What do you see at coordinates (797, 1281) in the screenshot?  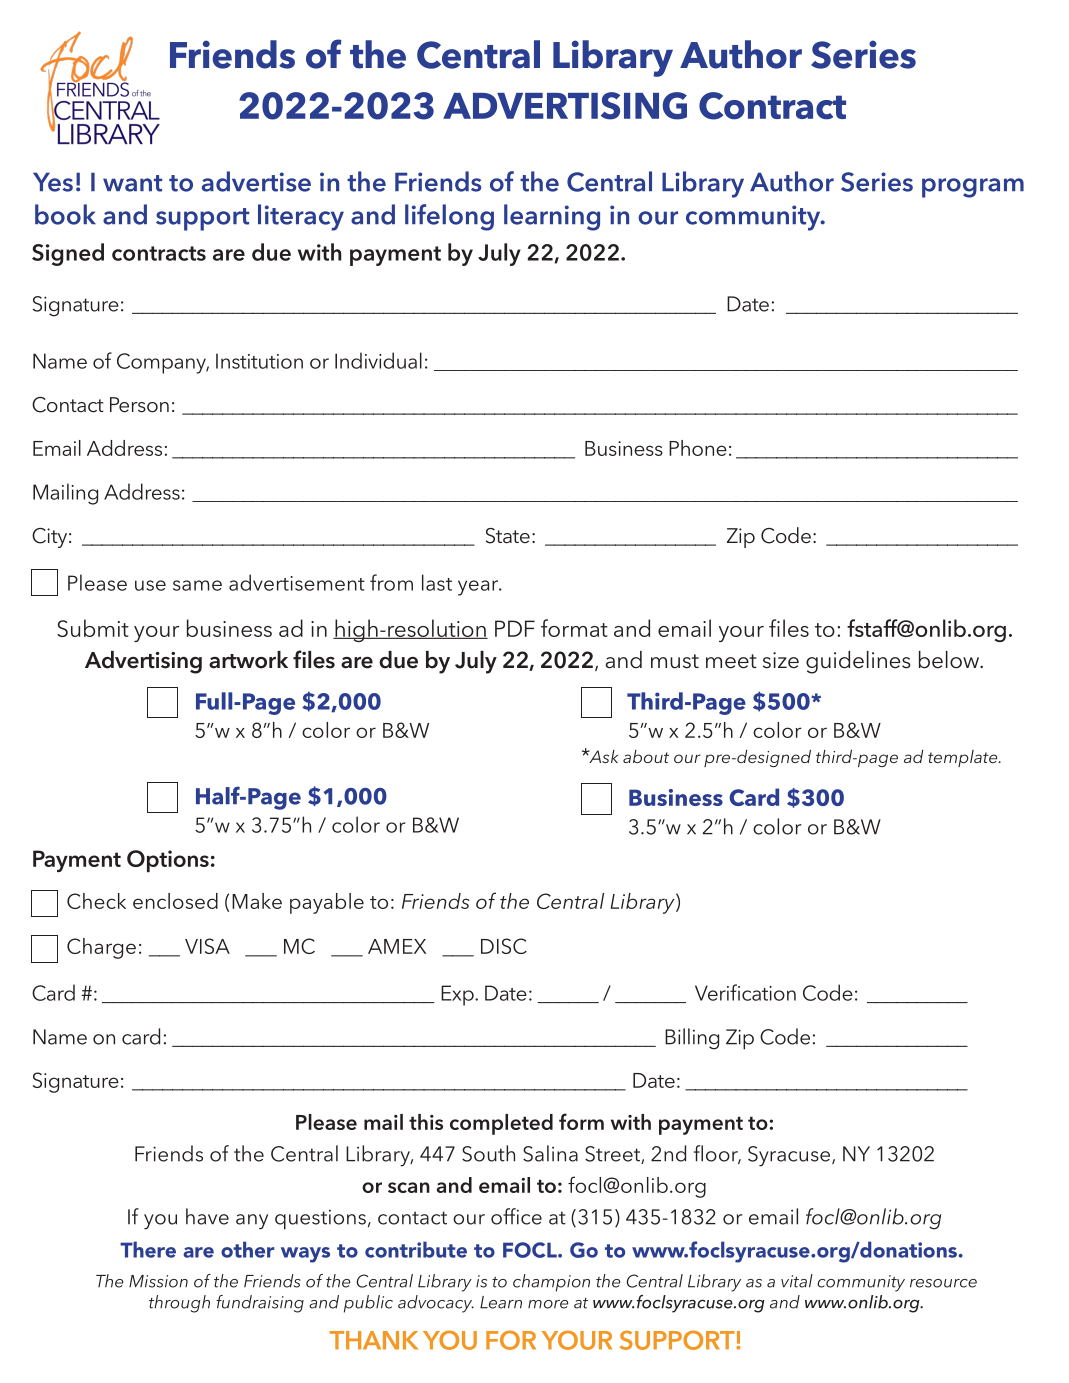 I see `vital` at bounding box center [797, 1281].
